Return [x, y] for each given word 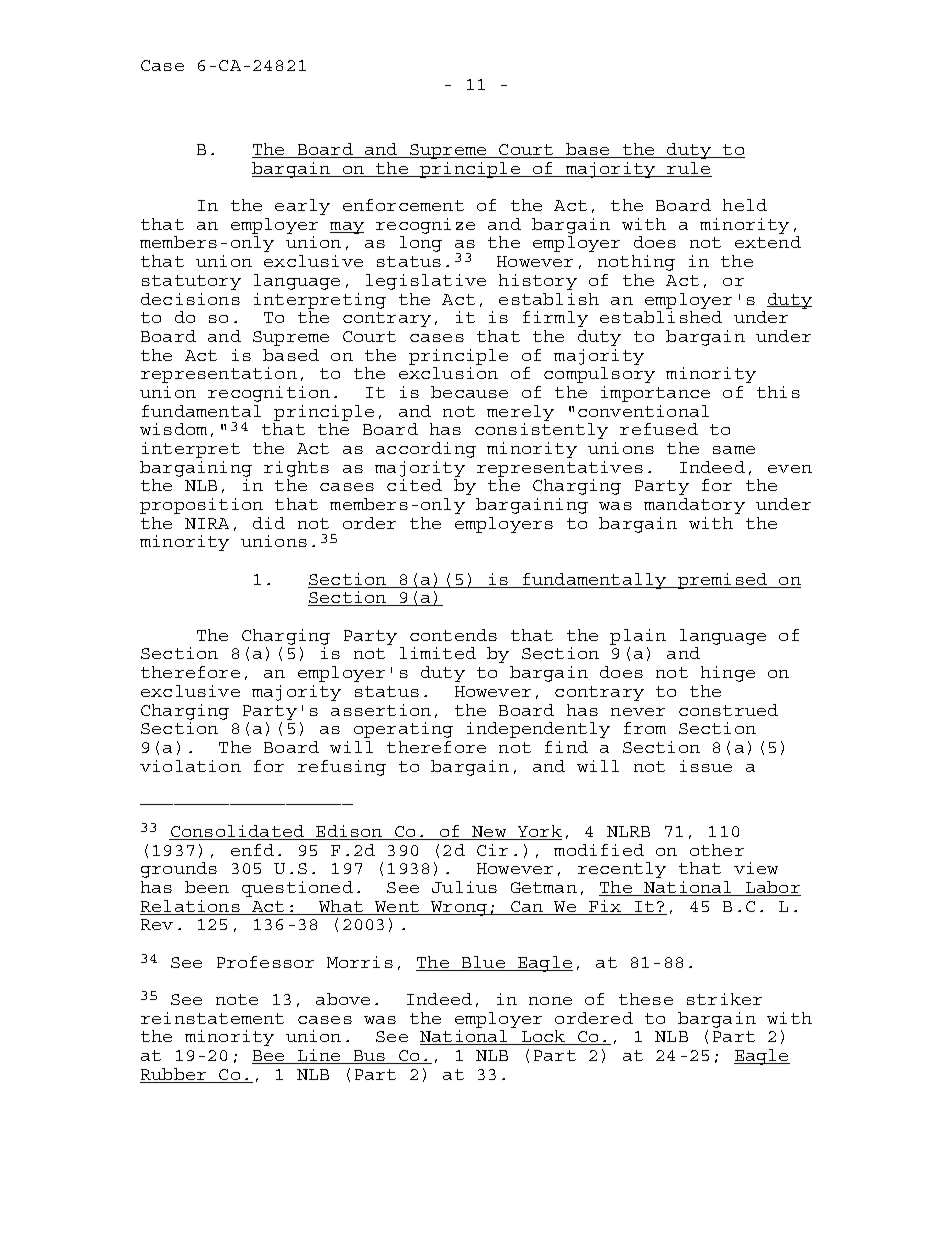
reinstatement [212, 1018]
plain [638, 637]
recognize [425, 226]
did [269, 523]
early [302, 207]
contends [453, 635]
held [745, 205]
